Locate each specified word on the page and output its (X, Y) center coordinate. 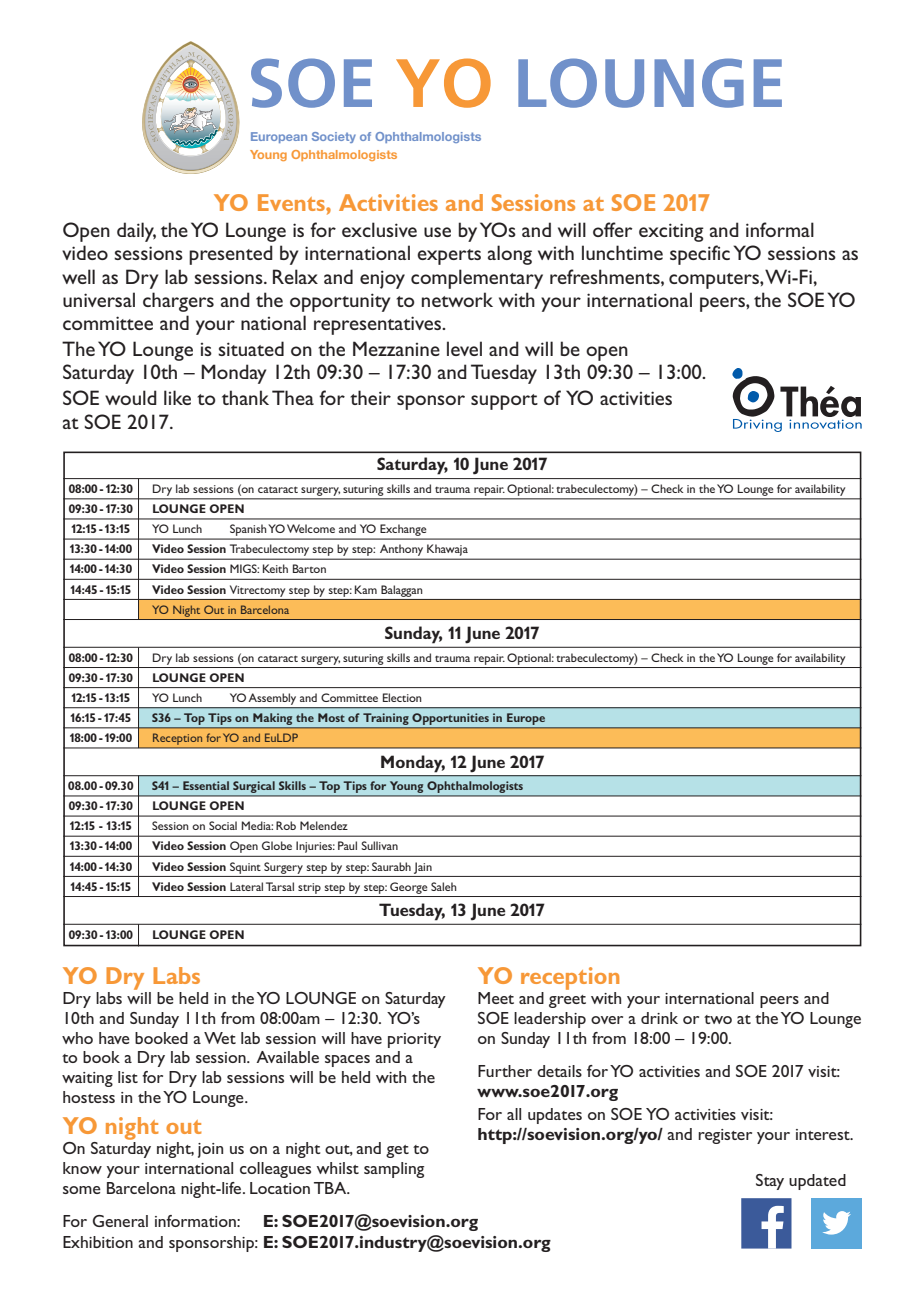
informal (780, 229)
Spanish (248, 530)
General (120, 1221)
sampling (394, 1170)
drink (659, 1018)
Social (223, 825)
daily (136, 232)
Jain (423, 868)
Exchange (403, 530)
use (437, 232)
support (504, 402)
